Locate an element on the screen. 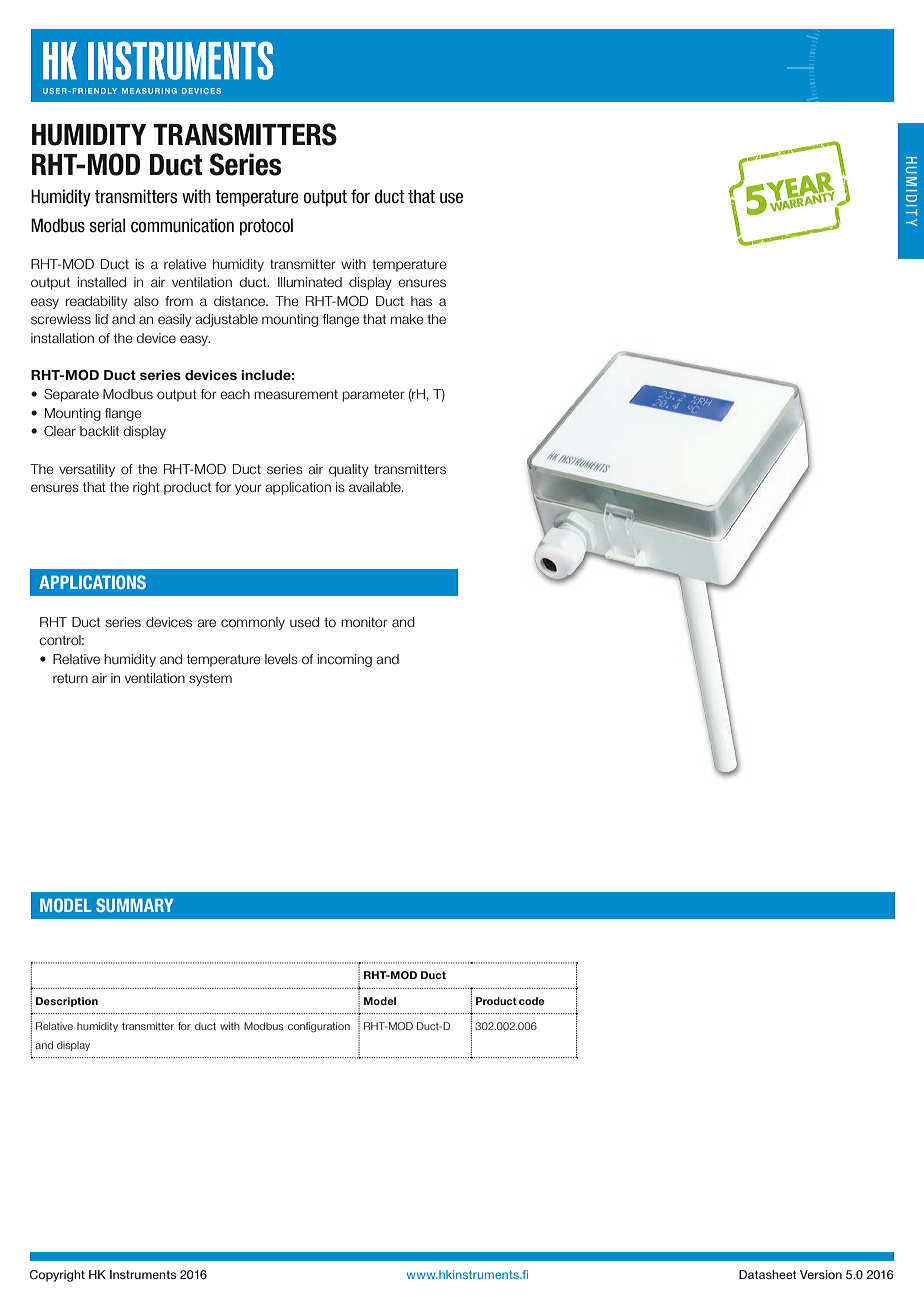 This screenshot has width=924, height=1308. make is located at coordinates (407, 319).
